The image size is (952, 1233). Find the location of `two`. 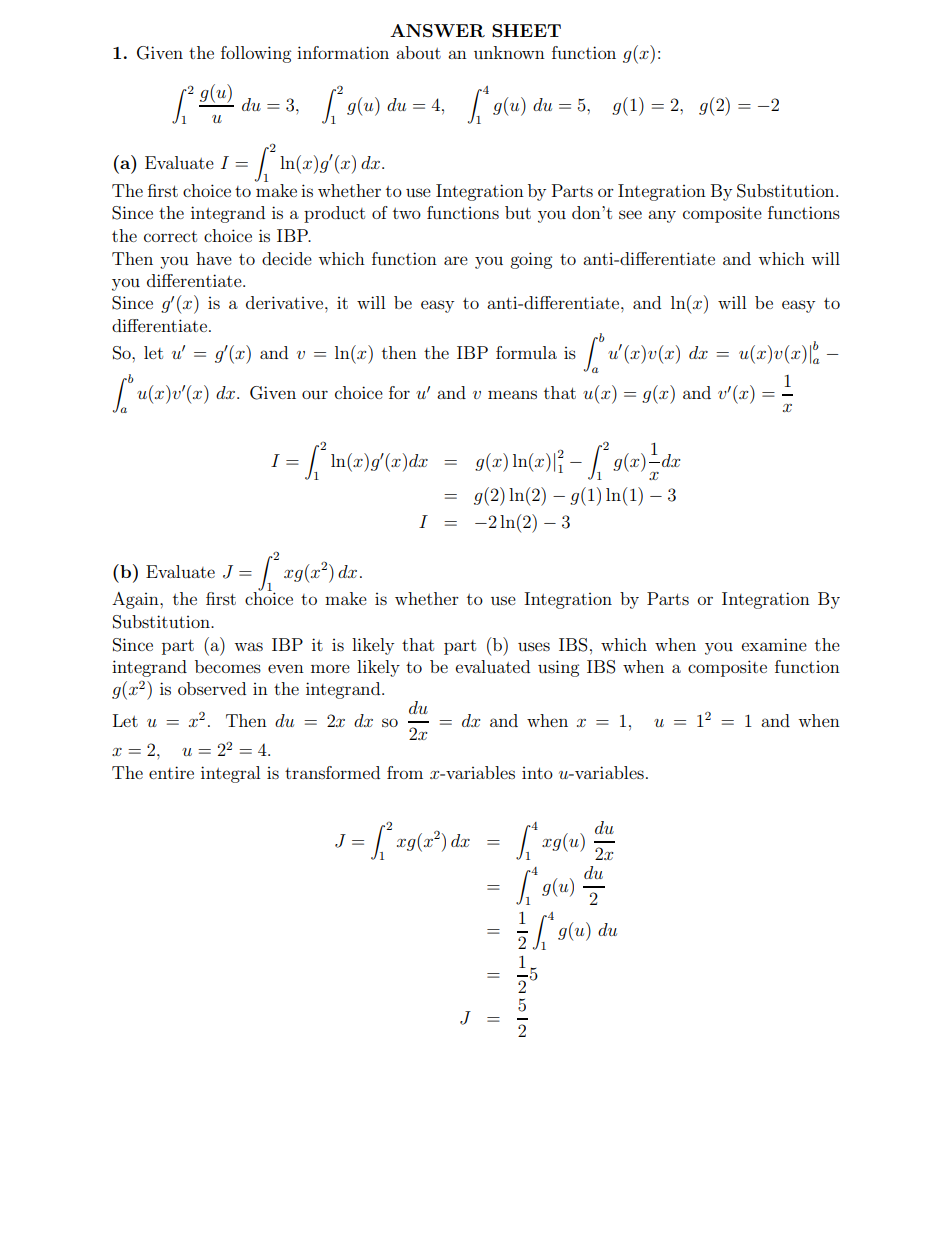

two is located at coordinates (407, 213).
